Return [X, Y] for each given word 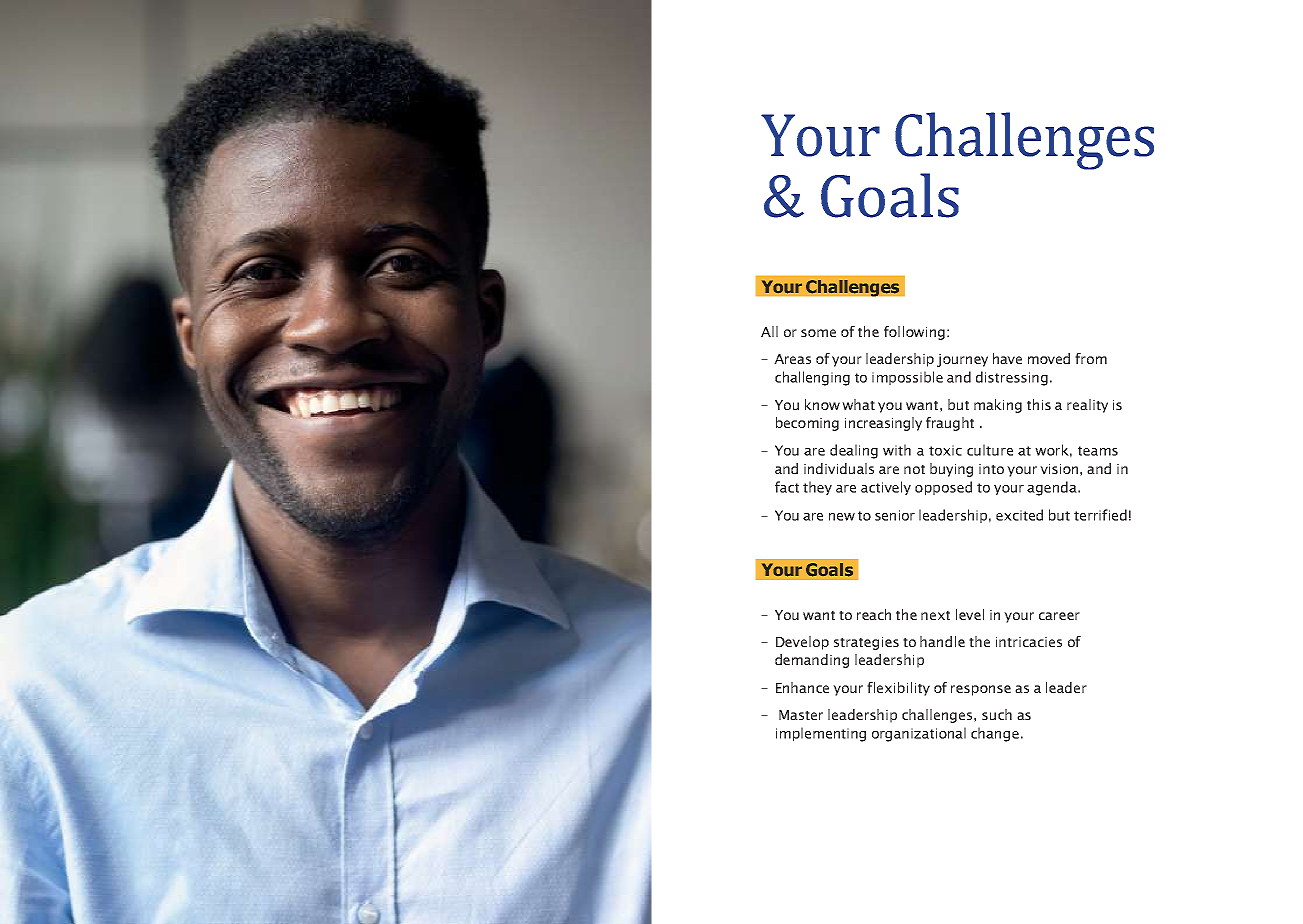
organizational [919, 734]
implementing [821, 734]
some [818, 333]
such [997, 714]
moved [1049, 358]
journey [962, 360]
